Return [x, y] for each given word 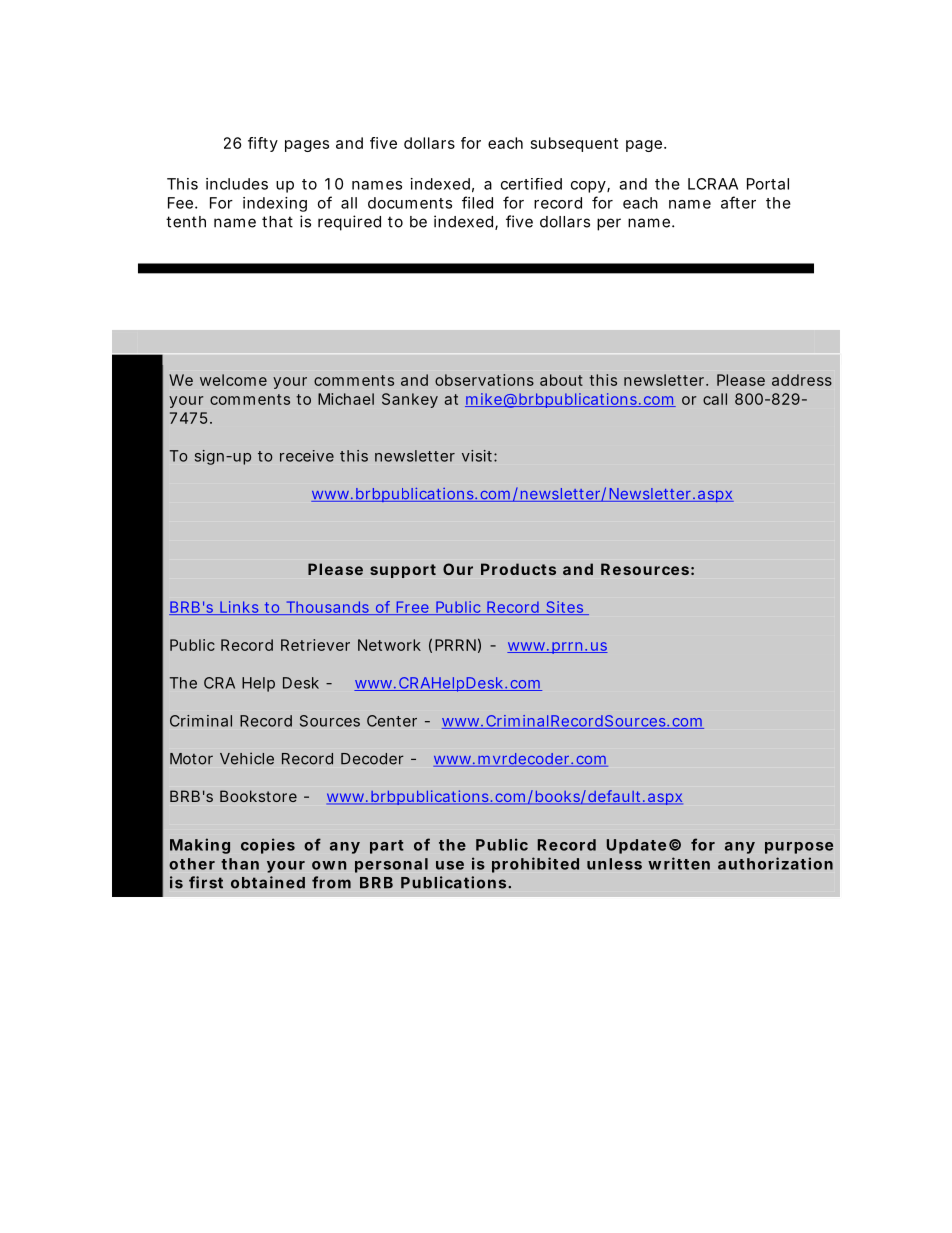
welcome [233, 380]
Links [239, 608]
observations [484, 380]
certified [531, 184]
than [240, 864]
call [715, 399]
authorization [775, 863]
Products [518, 569]
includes [237, 184]
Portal [768, 184]
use [450, 865]
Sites [565, 608]
